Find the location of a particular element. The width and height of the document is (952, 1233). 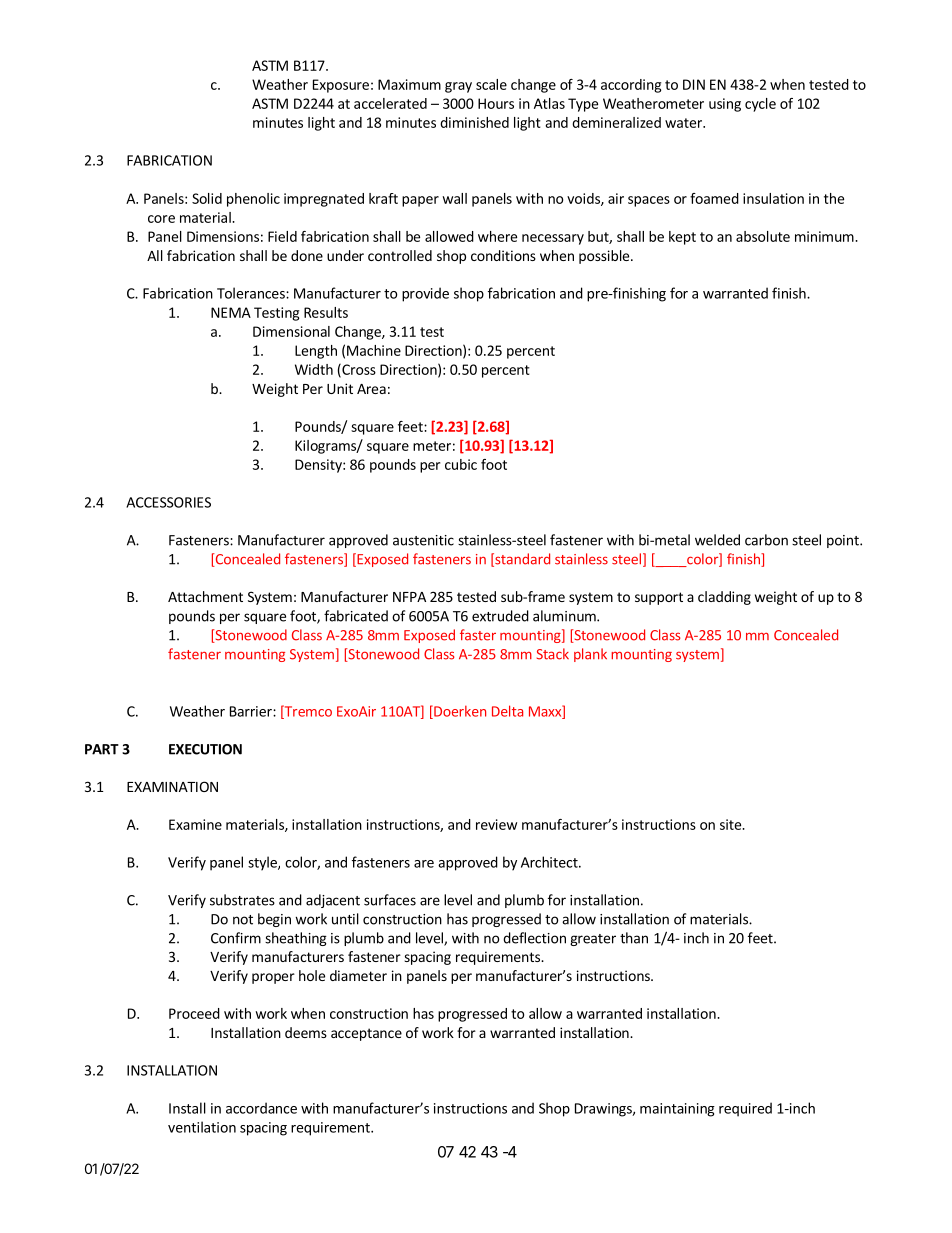

cubic is located at coordinates (461, 464).
